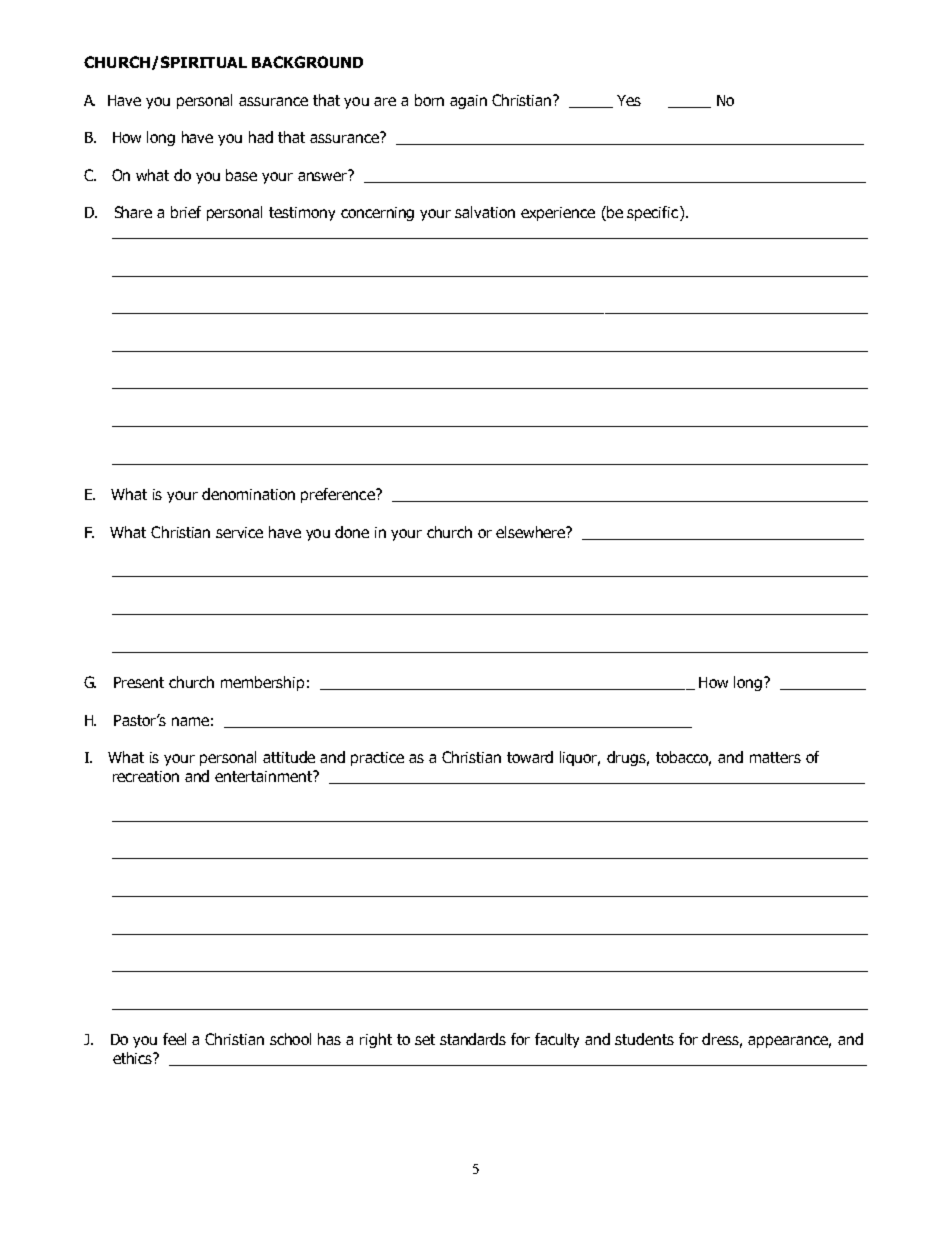  What do you see at coordinates (174, 1039) in the screenshot?
I see `feel` at bounding box center [174, 1039].
